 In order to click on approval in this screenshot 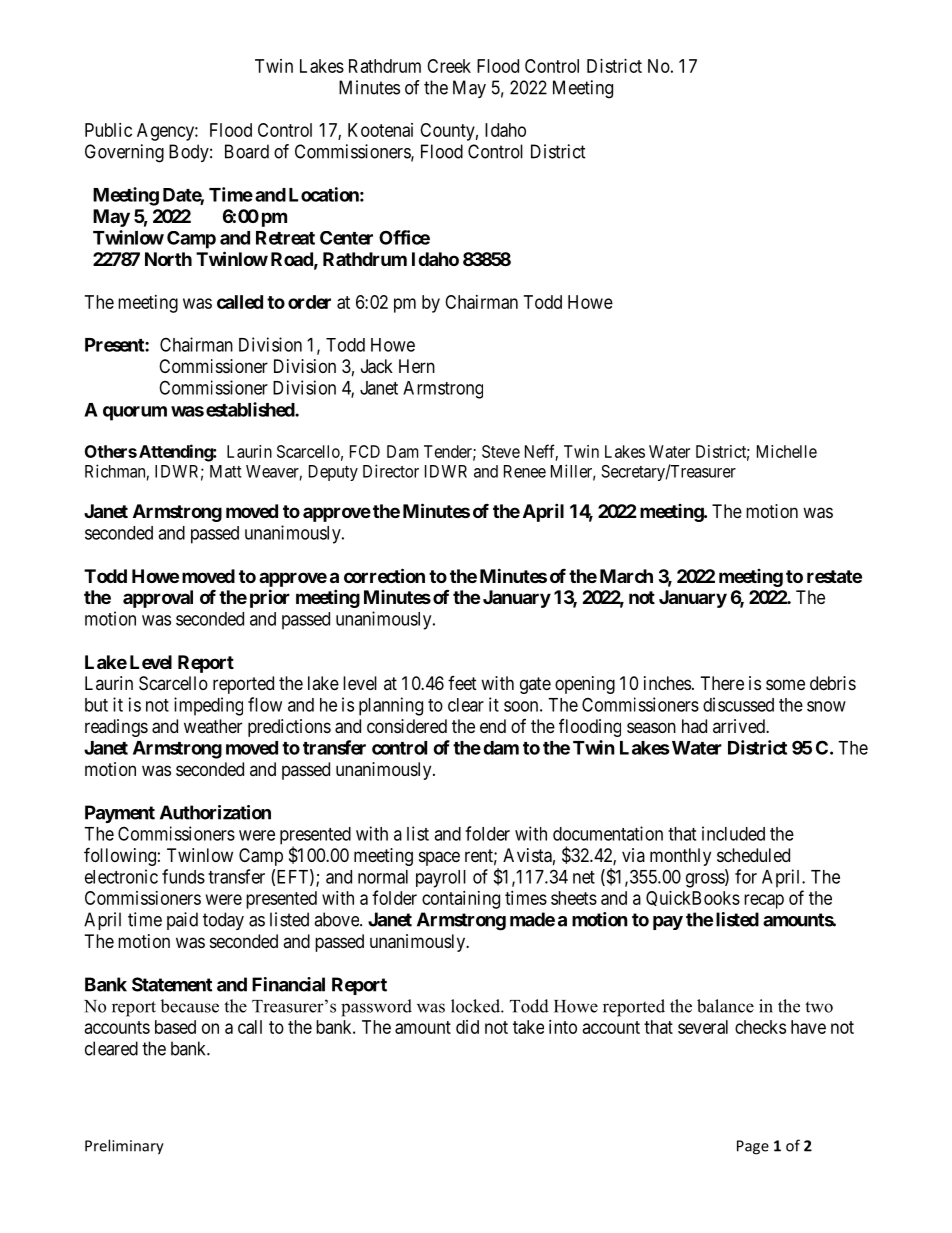, I will do `click(158, 599)`.
